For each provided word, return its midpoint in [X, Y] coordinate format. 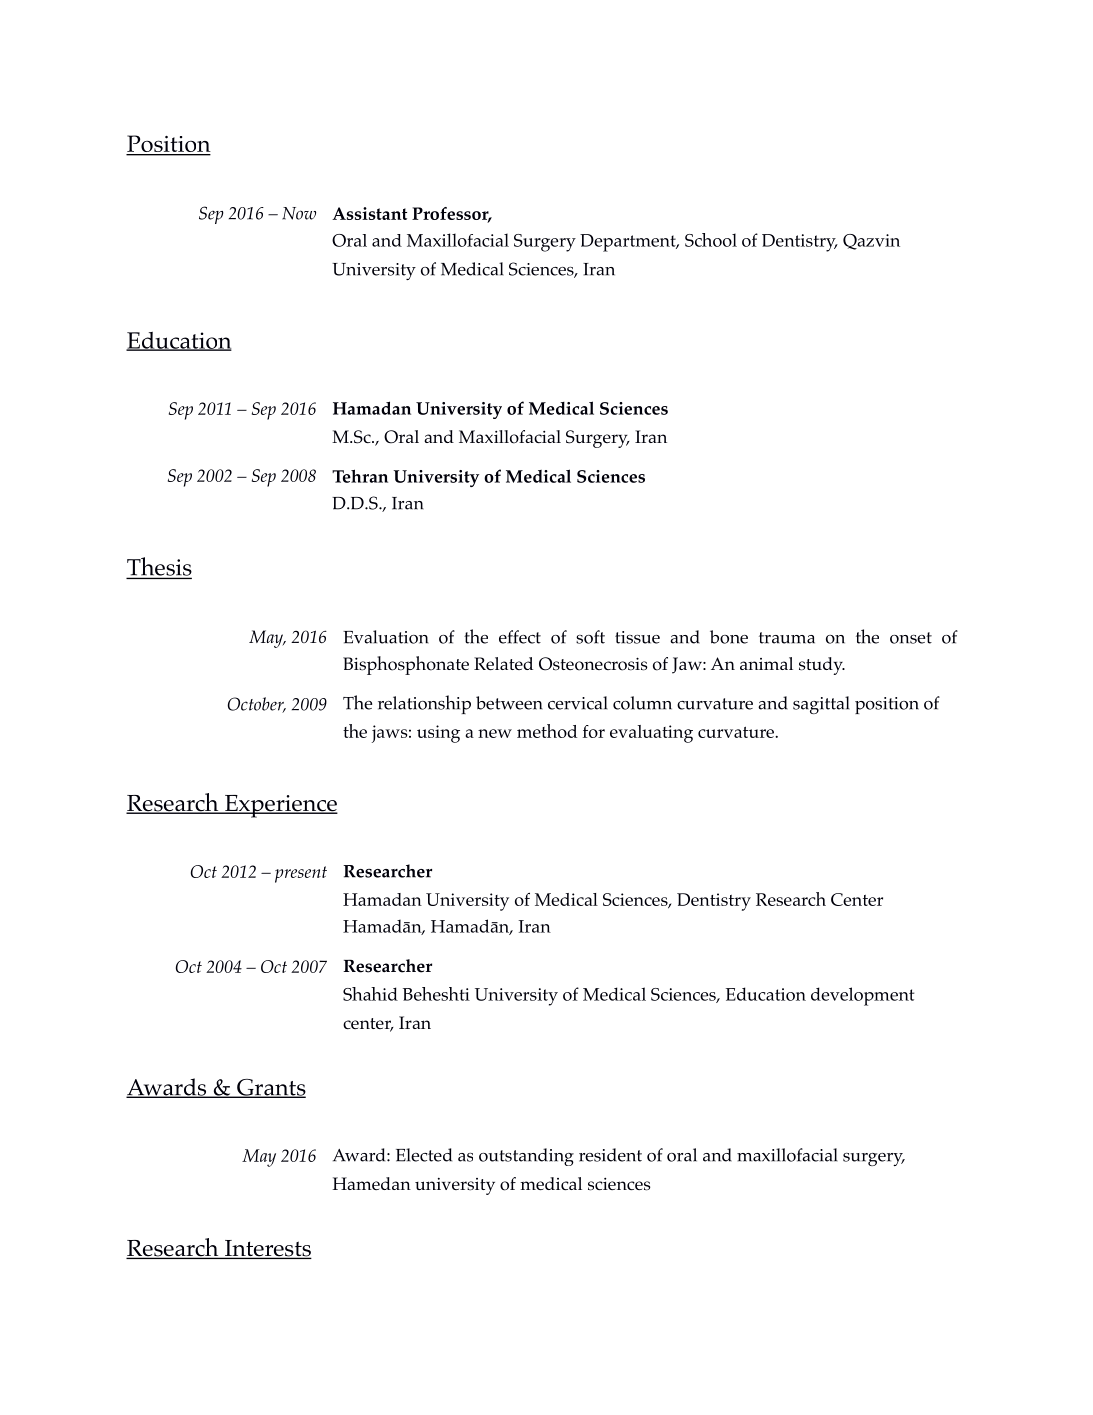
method [547, 731]
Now [299, 213]
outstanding [526, 1157]
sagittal [821, 705]
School [711, 240]
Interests [267, 1249]
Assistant [369, 213]
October [257, 705]
